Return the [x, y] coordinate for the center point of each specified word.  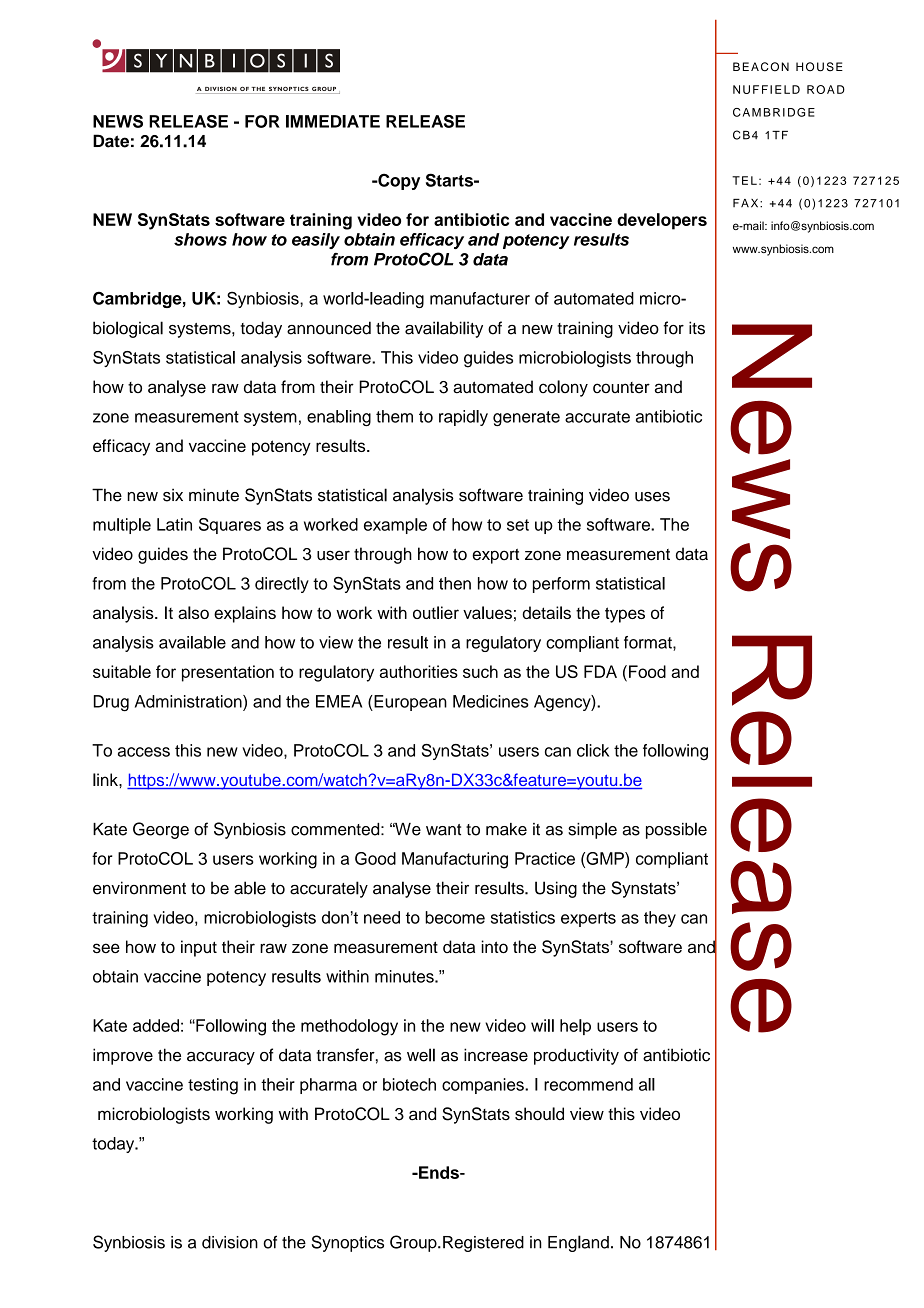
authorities [419, 671]
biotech [409, 1084]
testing [213, 1086]
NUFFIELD [766, 89]
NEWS [118, 121]
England [578, 1243]
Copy [398, 181]
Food [647, 671]
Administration [189, 701]
